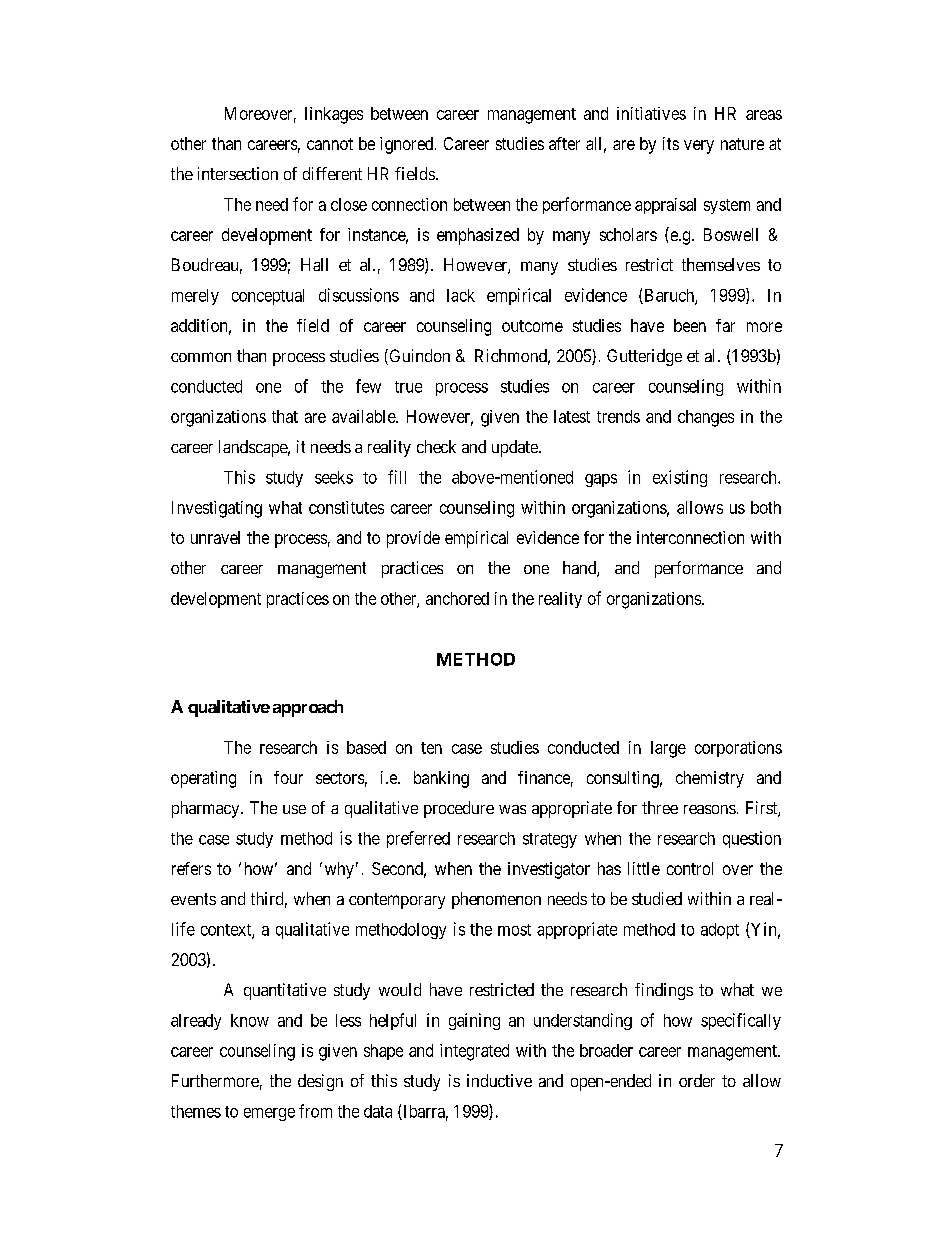 Image resolution: width=952 pixels, height=1233 pixels. What do you see at coordinates (680, 478) in the image?
I see `existing` at bounding box center [680, 478].
